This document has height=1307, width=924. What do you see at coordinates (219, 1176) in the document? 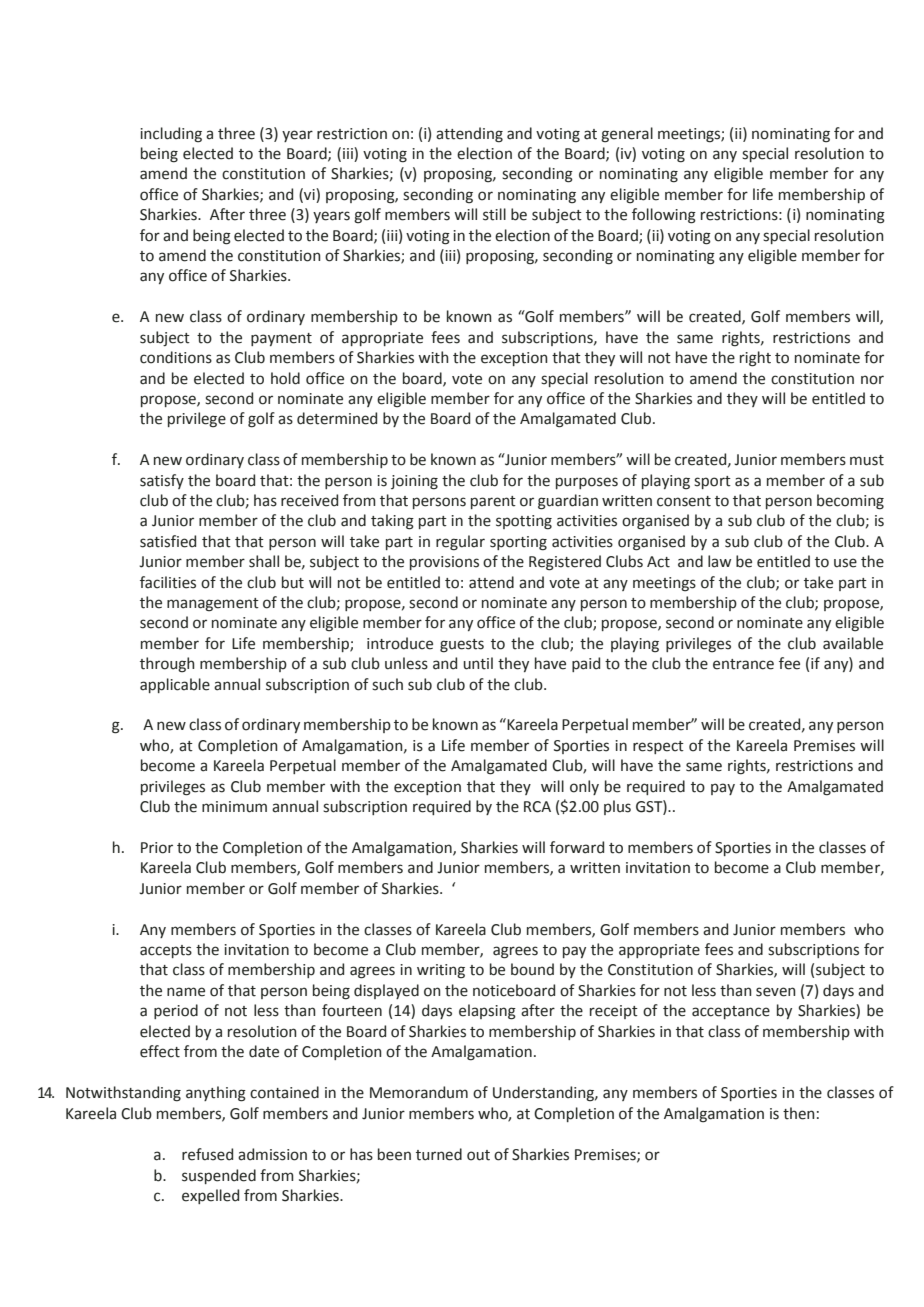
I see `suspended` at bounding box center [219, 1176].
